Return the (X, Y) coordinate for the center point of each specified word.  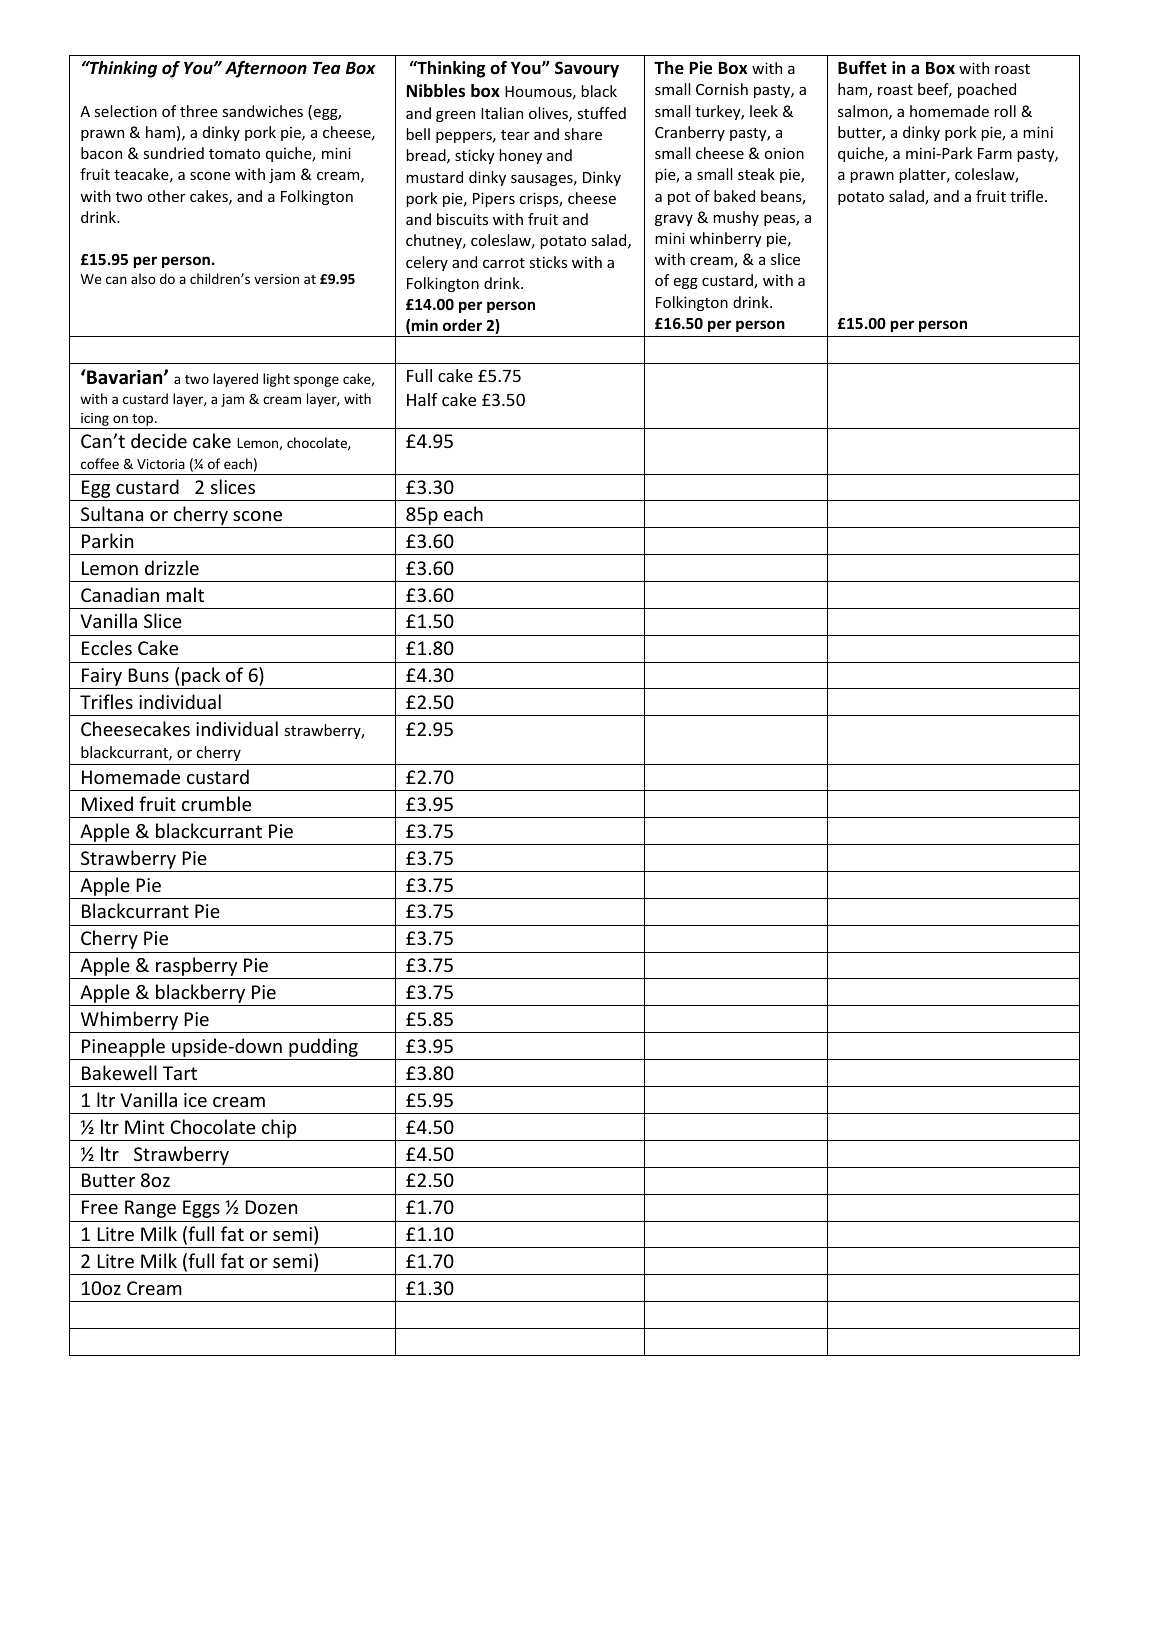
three (199, 111)
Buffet (862, 68)
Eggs (201, 1209)
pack (201, 678)
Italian (502, 113)
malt (185, 594)
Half (422, 399)
